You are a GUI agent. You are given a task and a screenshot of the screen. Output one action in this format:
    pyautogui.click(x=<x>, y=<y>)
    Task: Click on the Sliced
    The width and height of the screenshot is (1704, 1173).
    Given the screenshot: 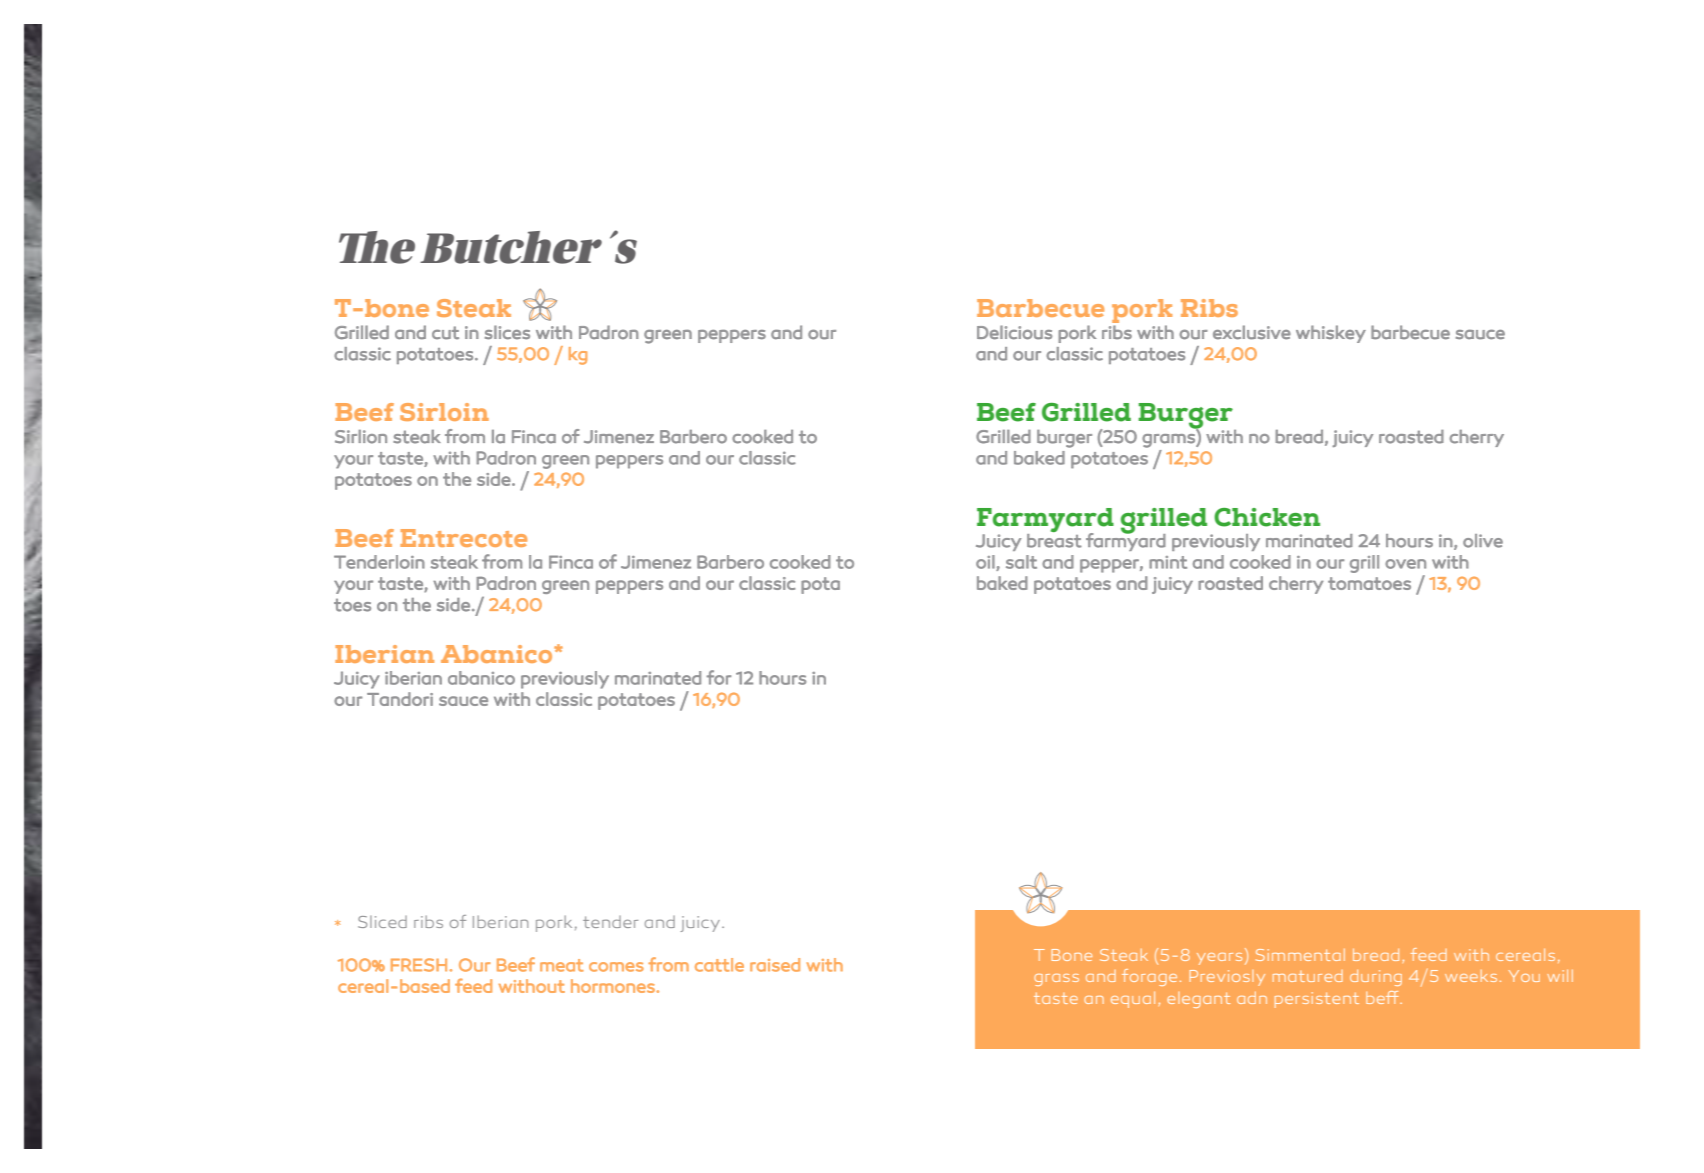 What is the action you would take?
    pyautogui.click(x=382, y=922)
